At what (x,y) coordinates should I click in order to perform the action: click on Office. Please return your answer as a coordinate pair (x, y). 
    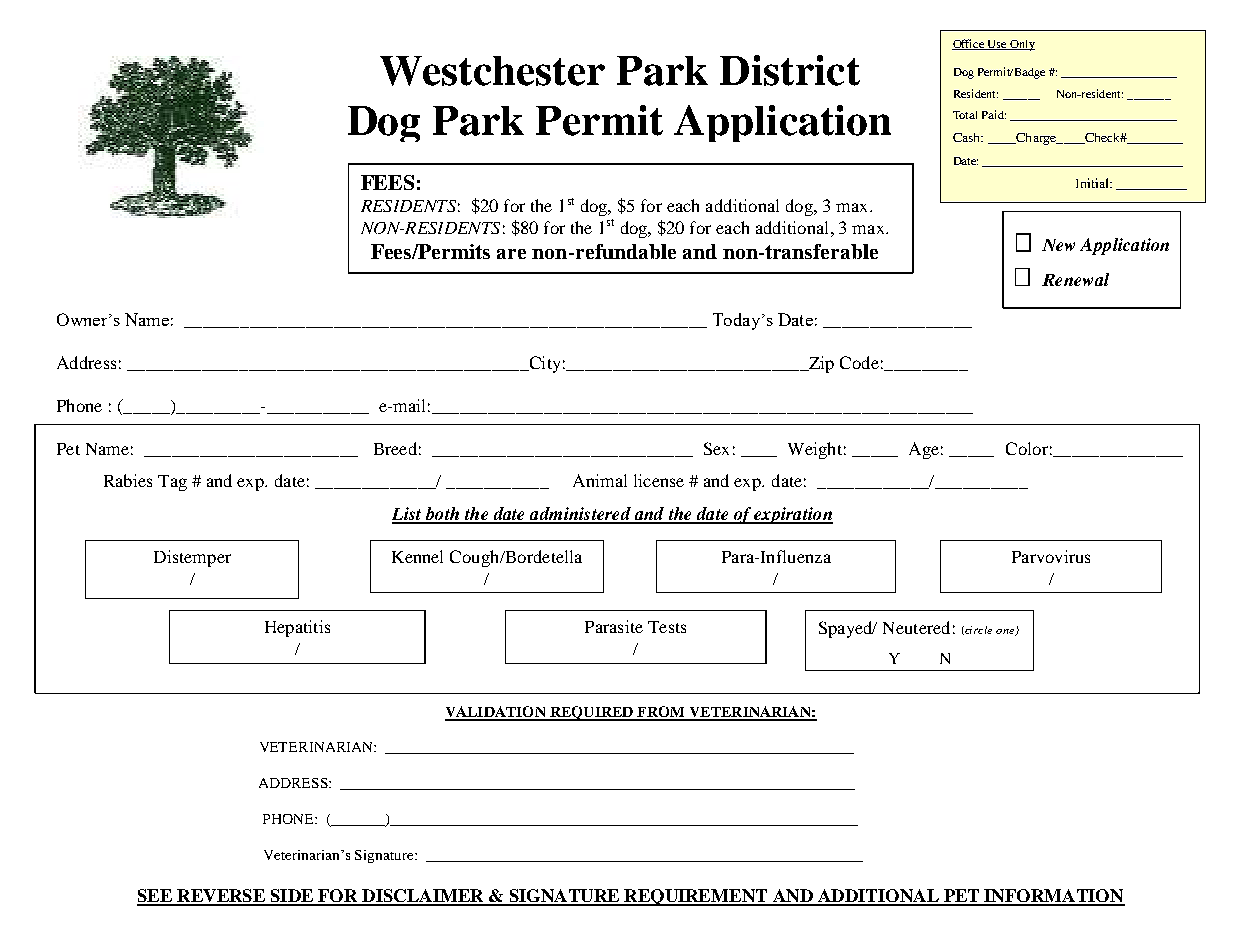
    Looking at the image, I should click on (969, 44).
